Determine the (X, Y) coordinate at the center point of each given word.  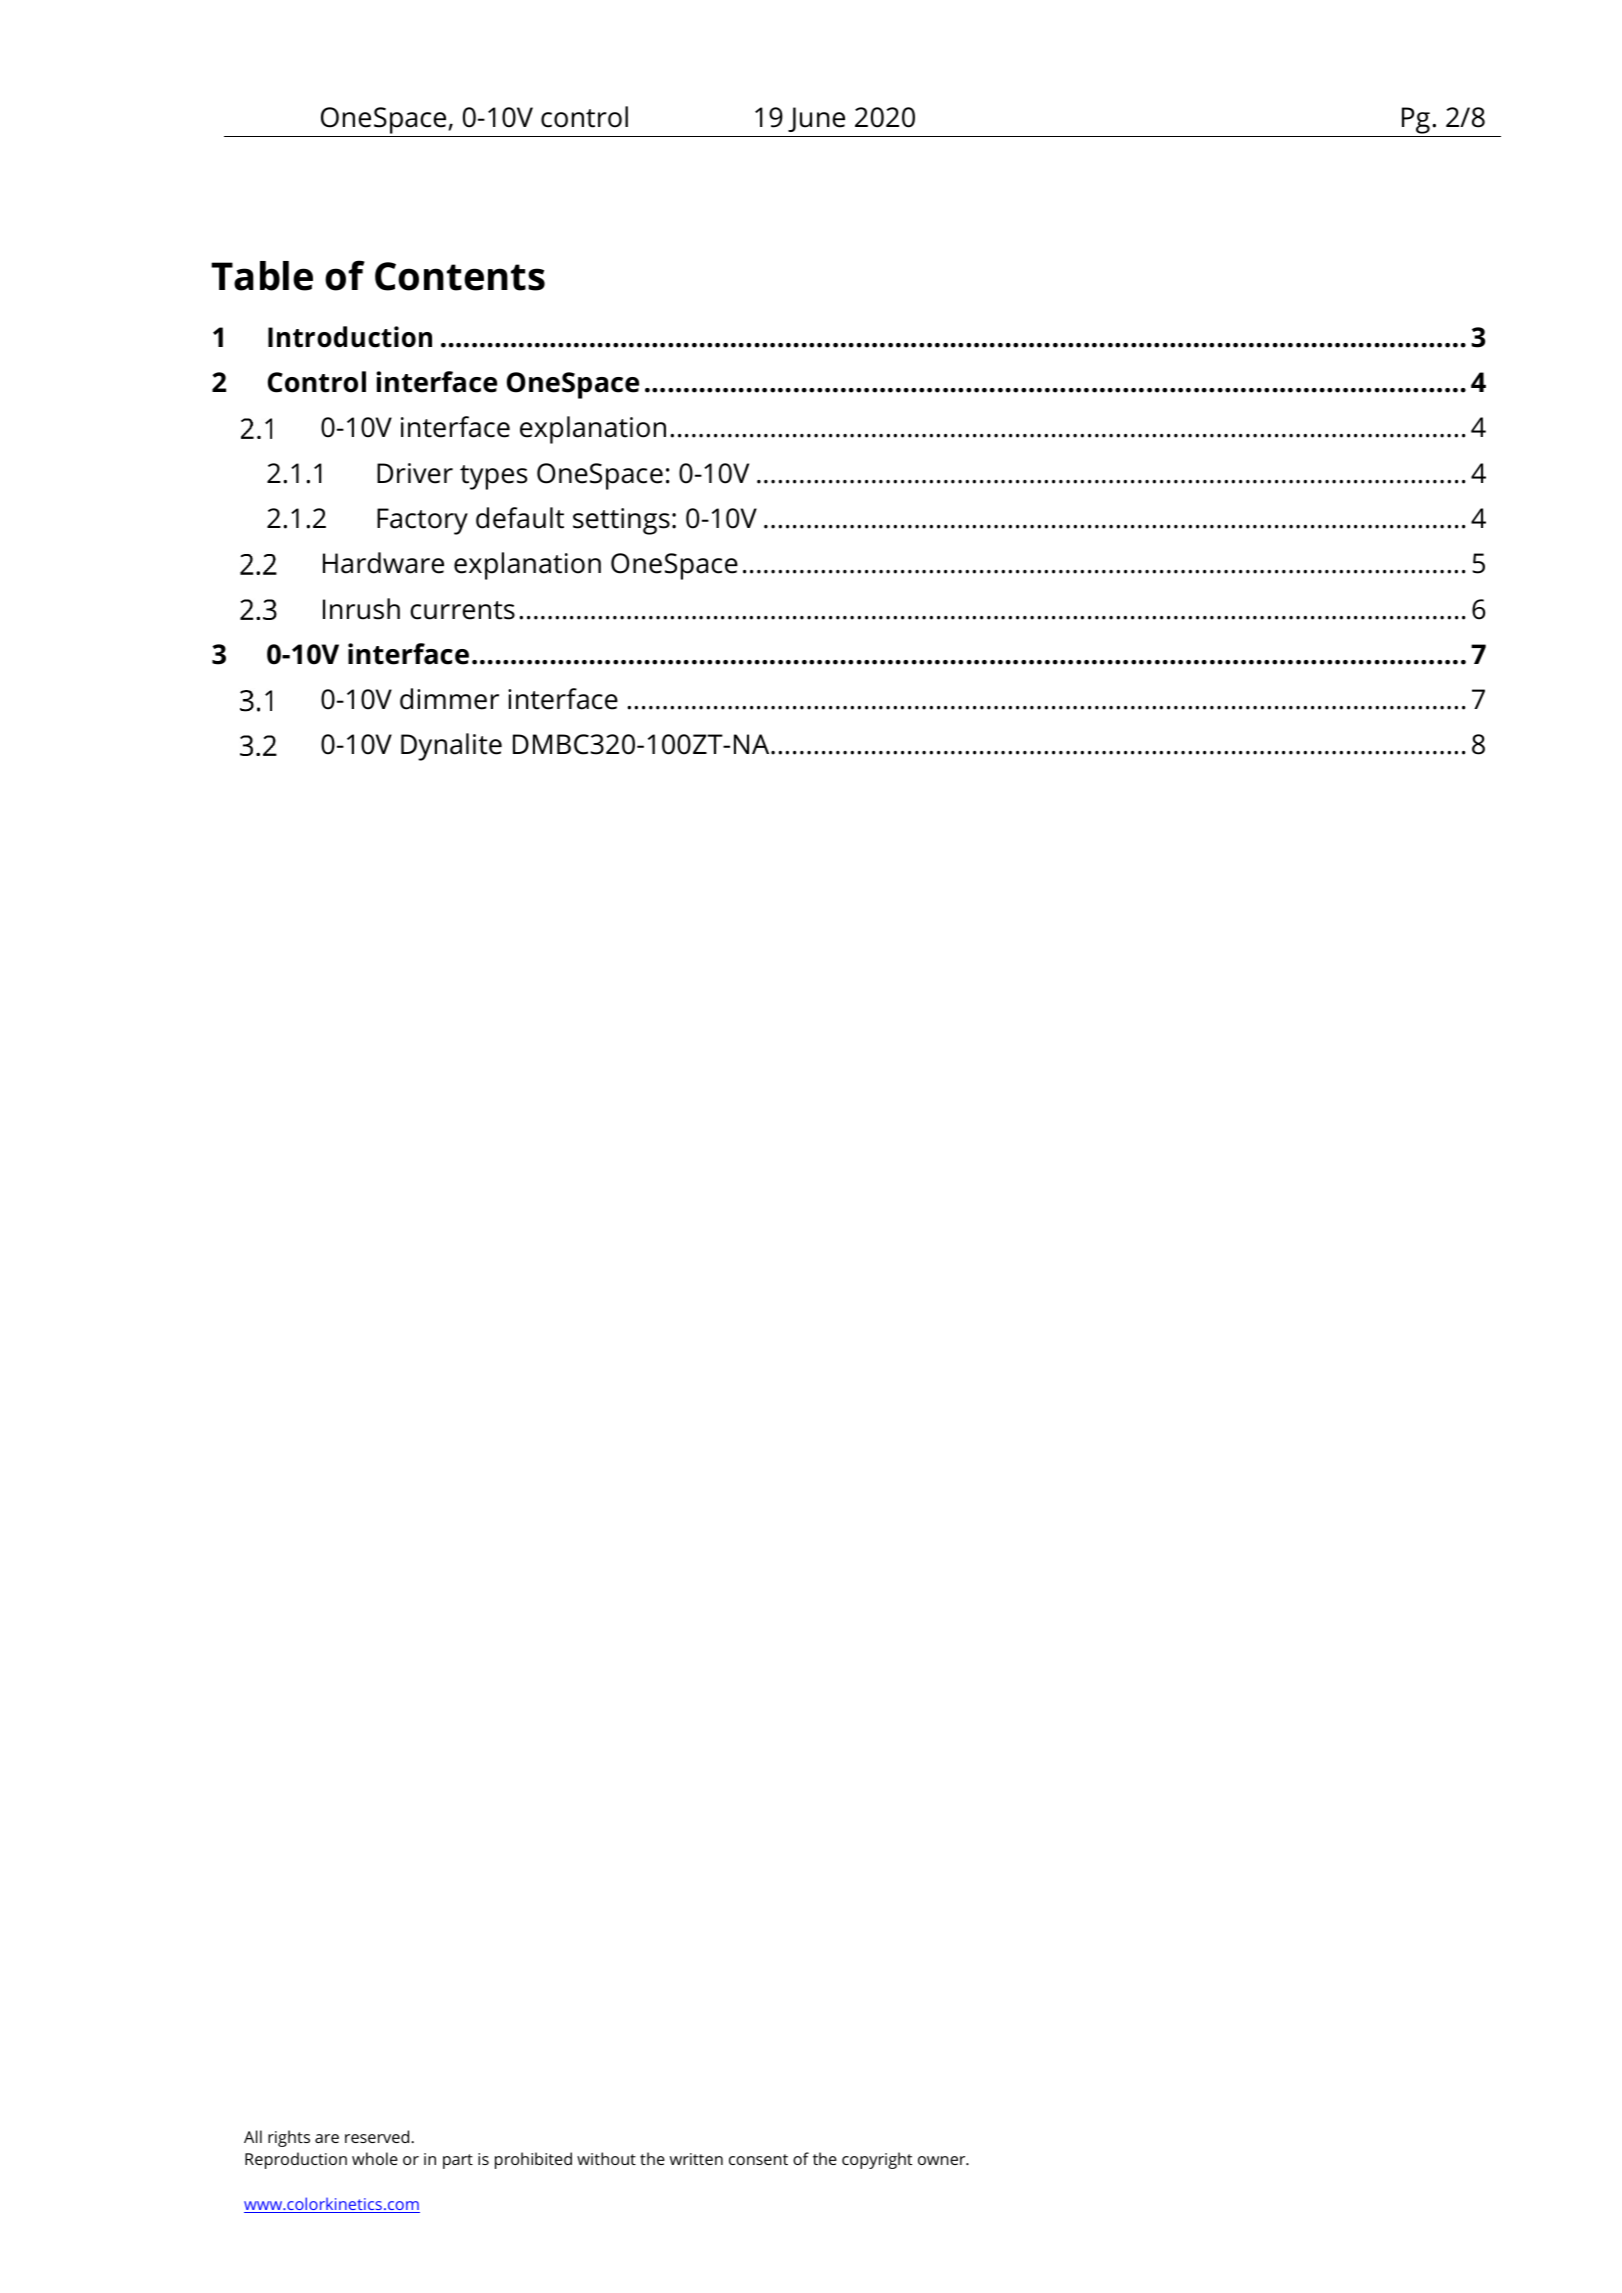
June (816, 119)
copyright (877, 2160)
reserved (378, 2136)
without (606, 2158)
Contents (460, 276)
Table (262, 276)
